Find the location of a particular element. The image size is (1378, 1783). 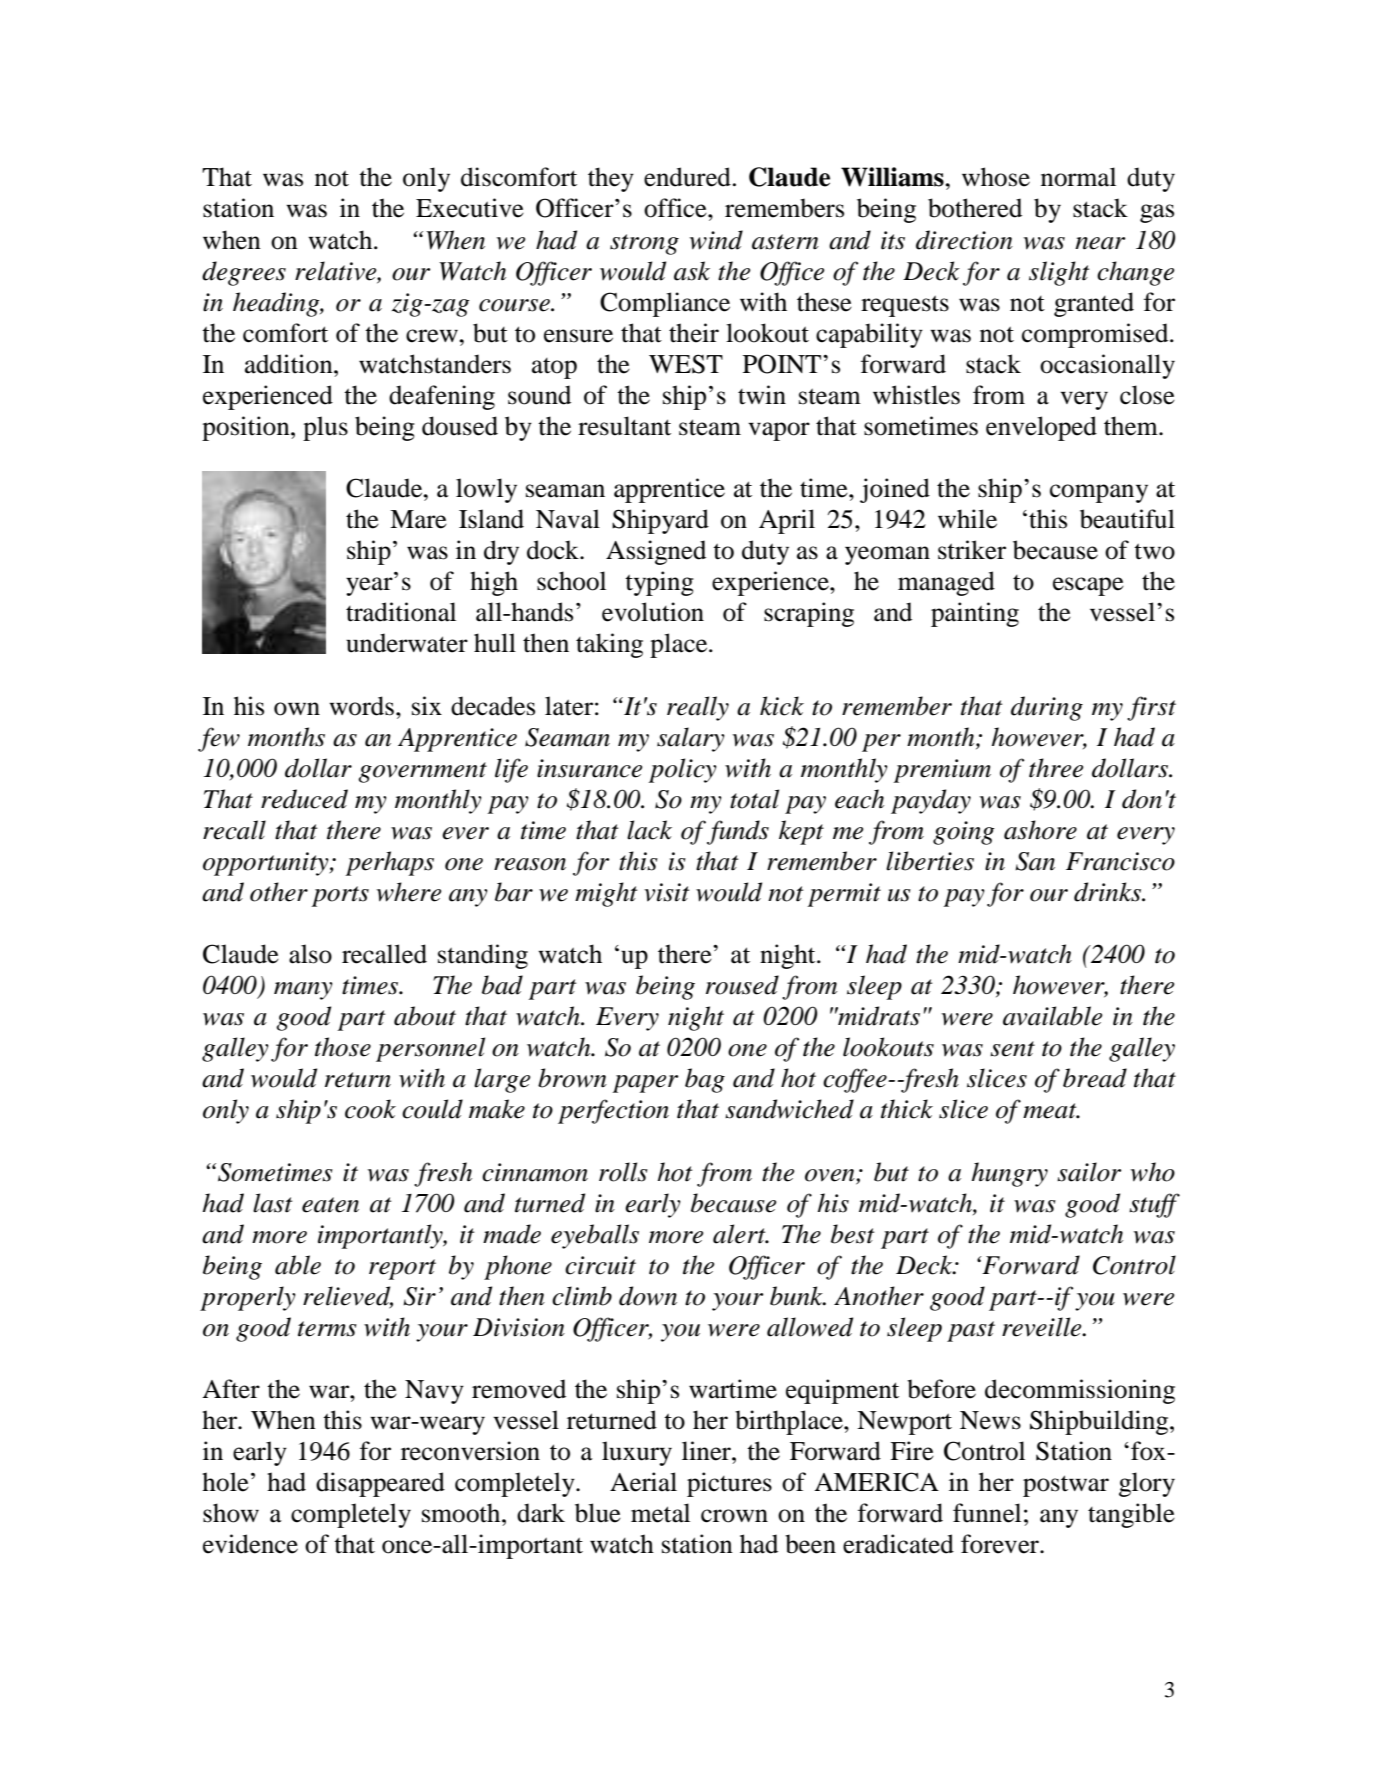

postwar is located at coordinates (1066, 1486).
